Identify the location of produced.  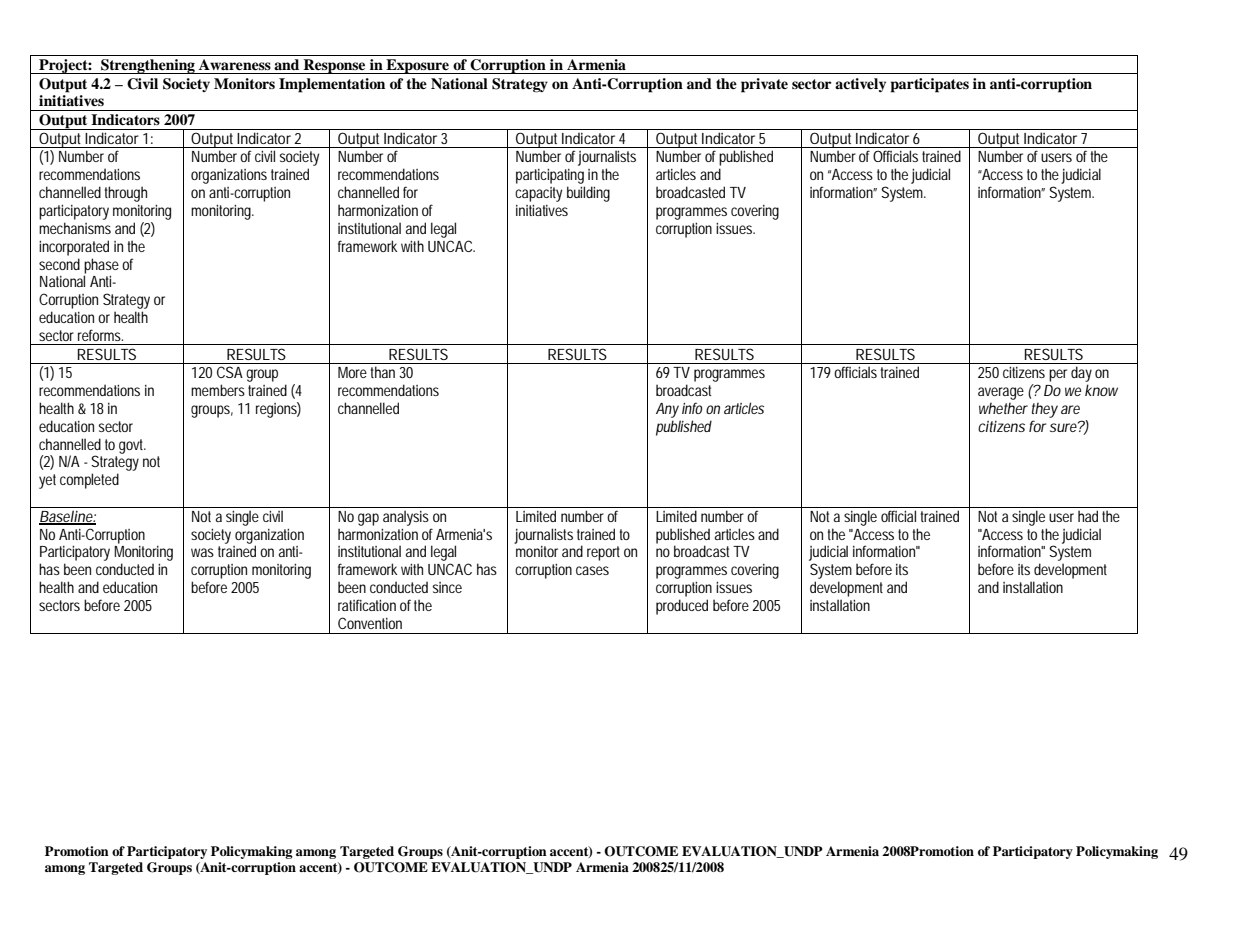
(682, 607).
